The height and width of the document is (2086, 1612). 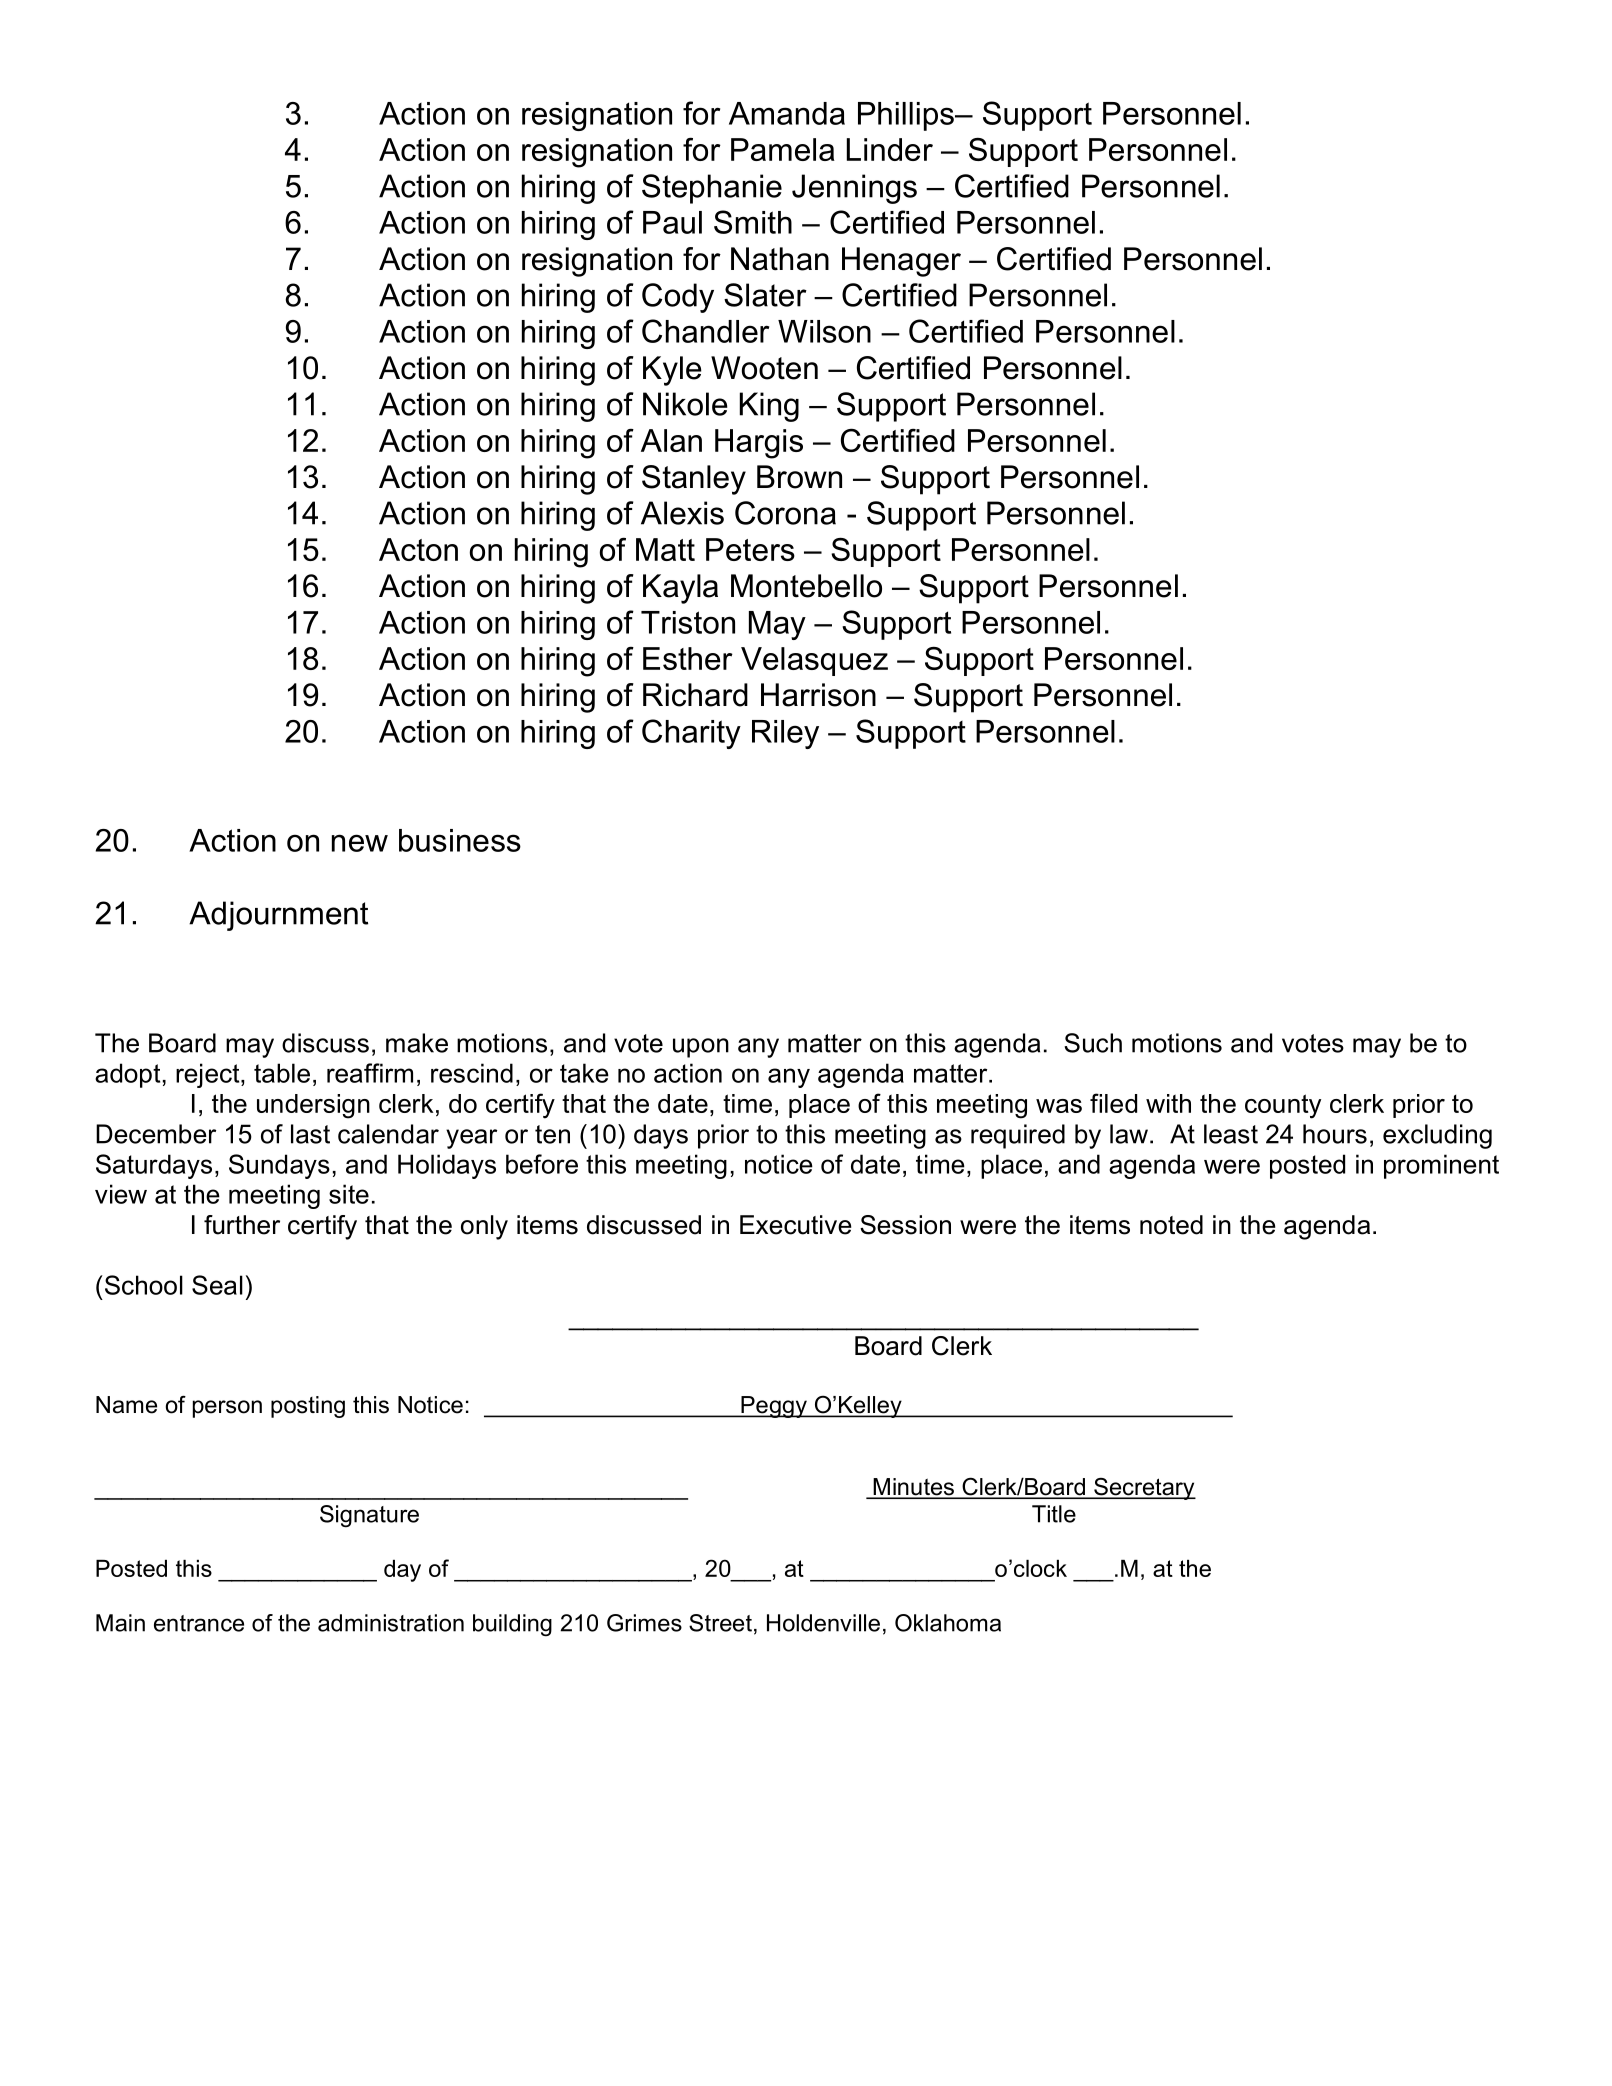 What do you see at coordinates (785, 734) in the document?
I see `Riley` at bounding box center [785, 734].
